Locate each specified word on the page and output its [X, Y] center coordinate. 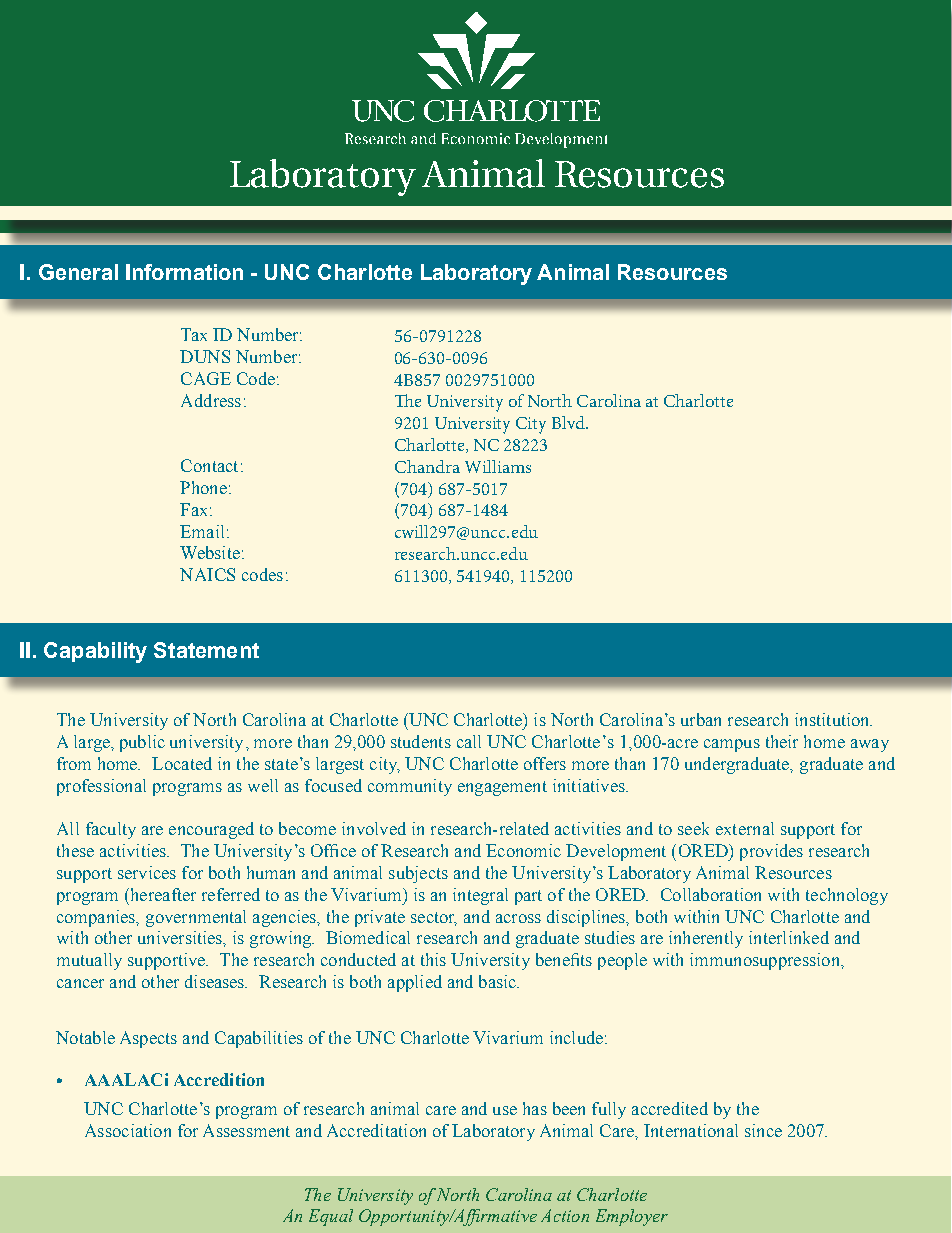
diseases [216, 981]
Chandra [427, 466]
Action [565, 1215]
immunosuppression [766, 961]
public [142, 743]
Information [184, 272]
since [763, 1130]
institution [833, 719]
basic [499, 981]
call [469, 741]
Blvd [570, 422]
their [782, 741]
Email [202, 531]
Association [128, 1130]
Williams [498, 466]
